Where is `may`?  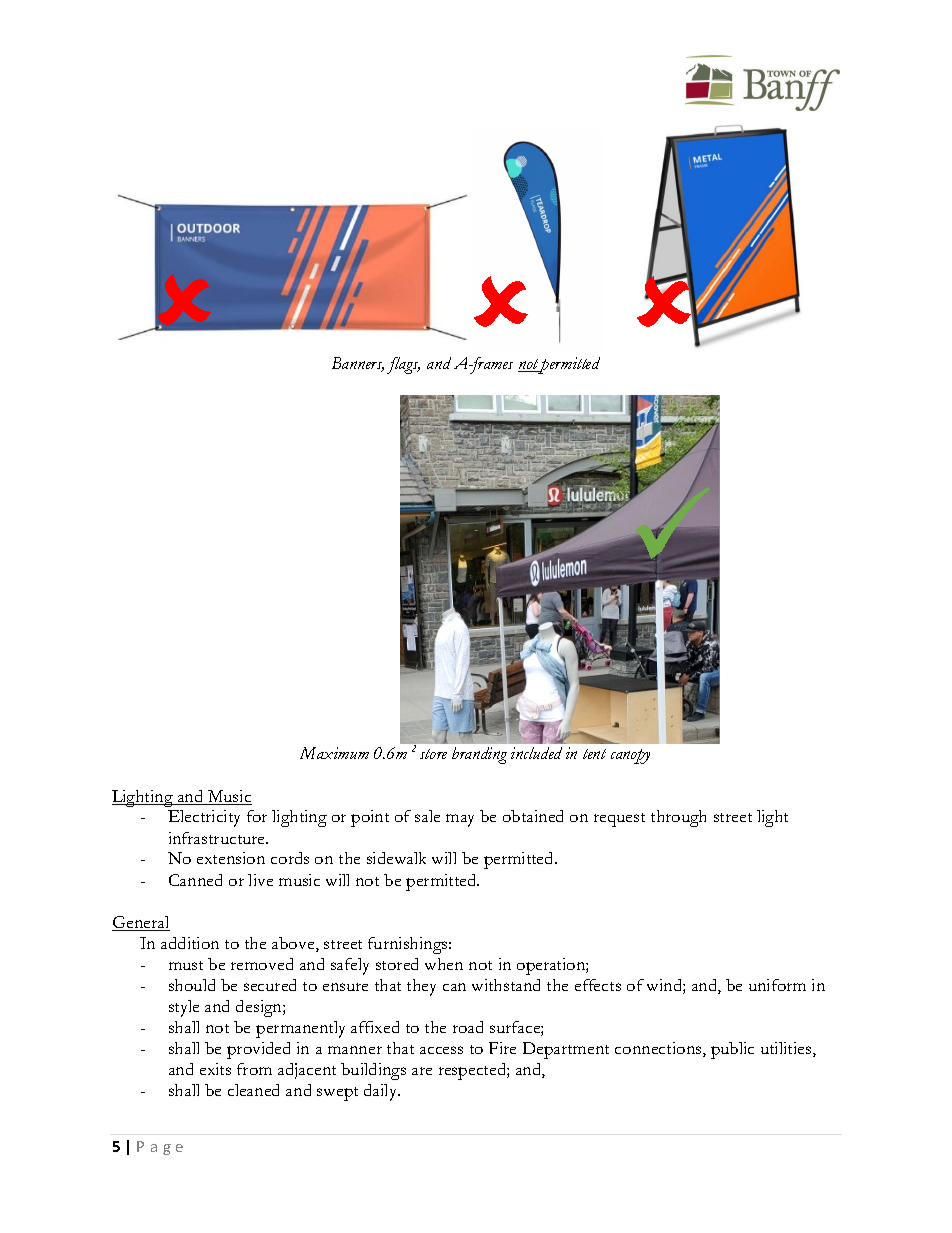
may is located at coordinates (460, 820).
